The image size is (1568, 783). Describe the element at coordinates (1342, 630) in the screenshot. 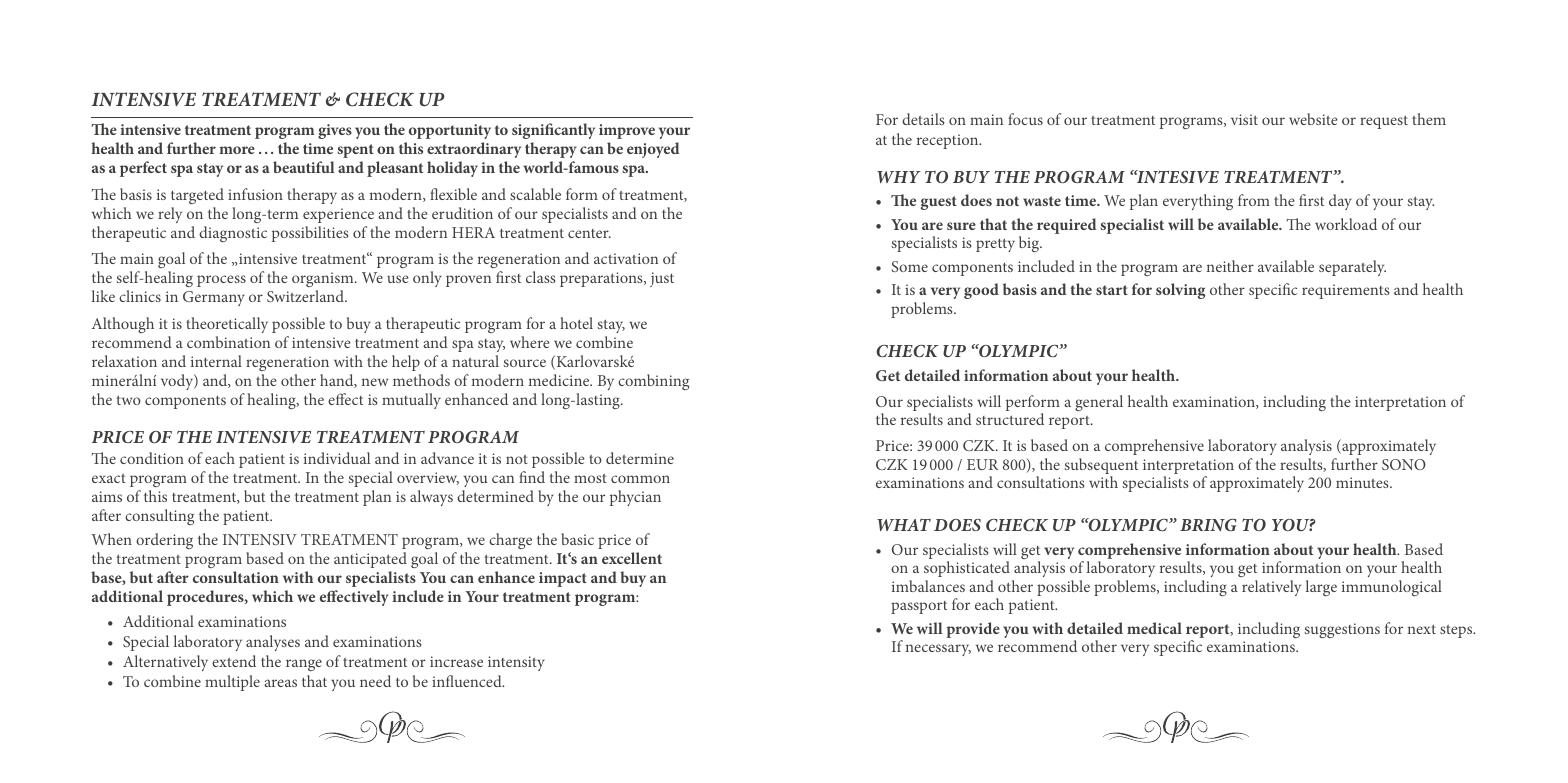

I see `suggestions` at that location.
